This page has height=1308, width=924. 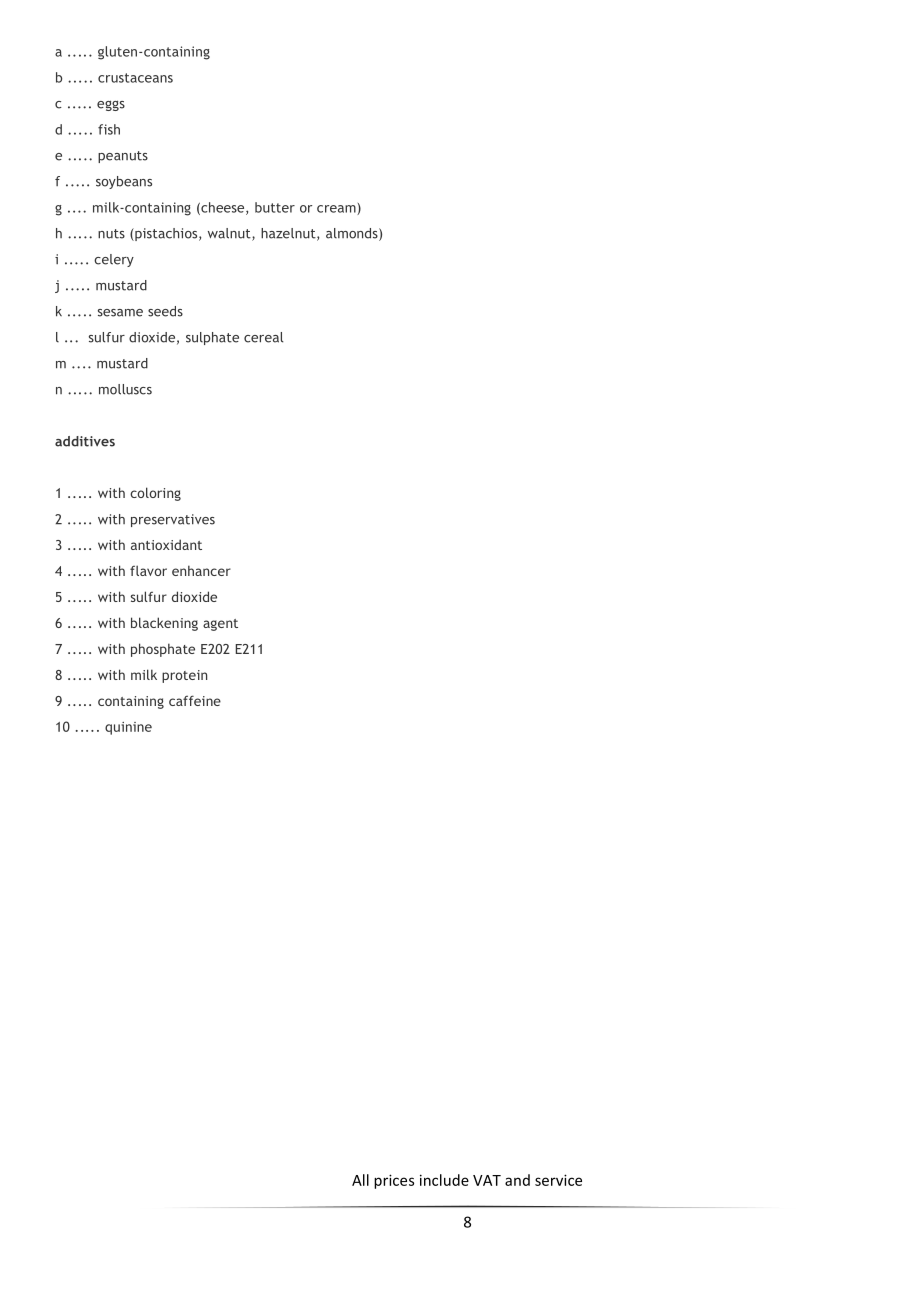 What do you see at coordinates (360, 1180) in the page?
I see `All` at bounding box center [360, 1180].
